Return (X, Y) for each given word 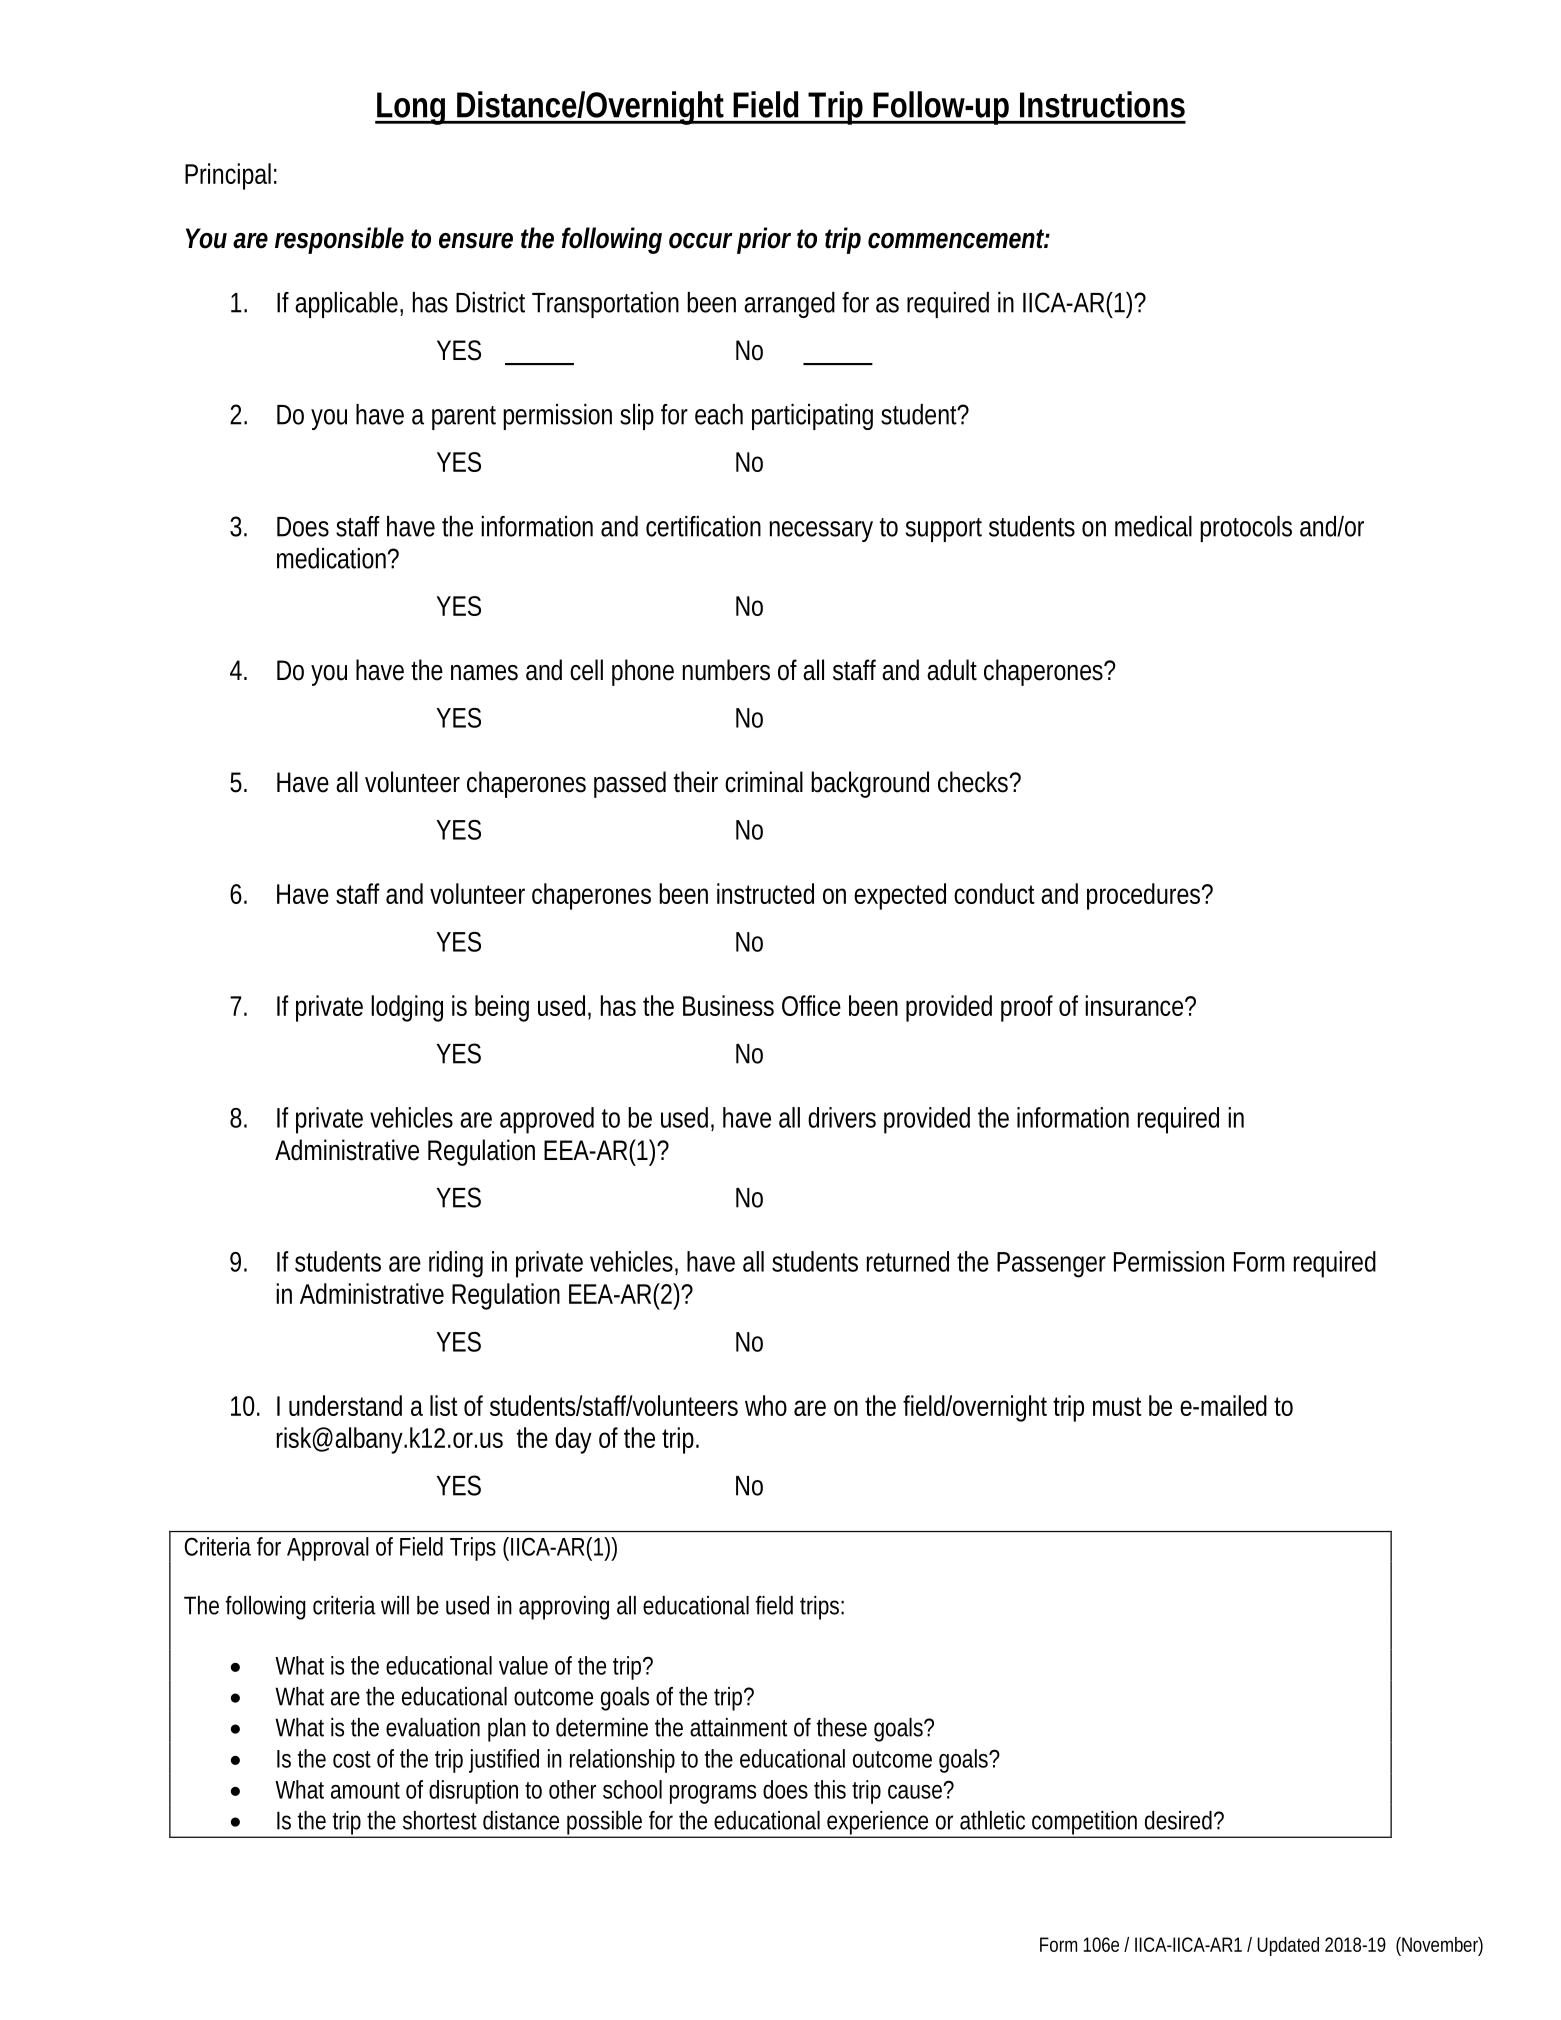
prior (764, 240)
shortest (440, 1820)
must (1117, 1406)
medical (1153, 526)
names (484, 673)
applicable (346, 305)
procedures (1143, 896)
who (766, 1405)
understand (345, 1405)
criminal (764, 782)
